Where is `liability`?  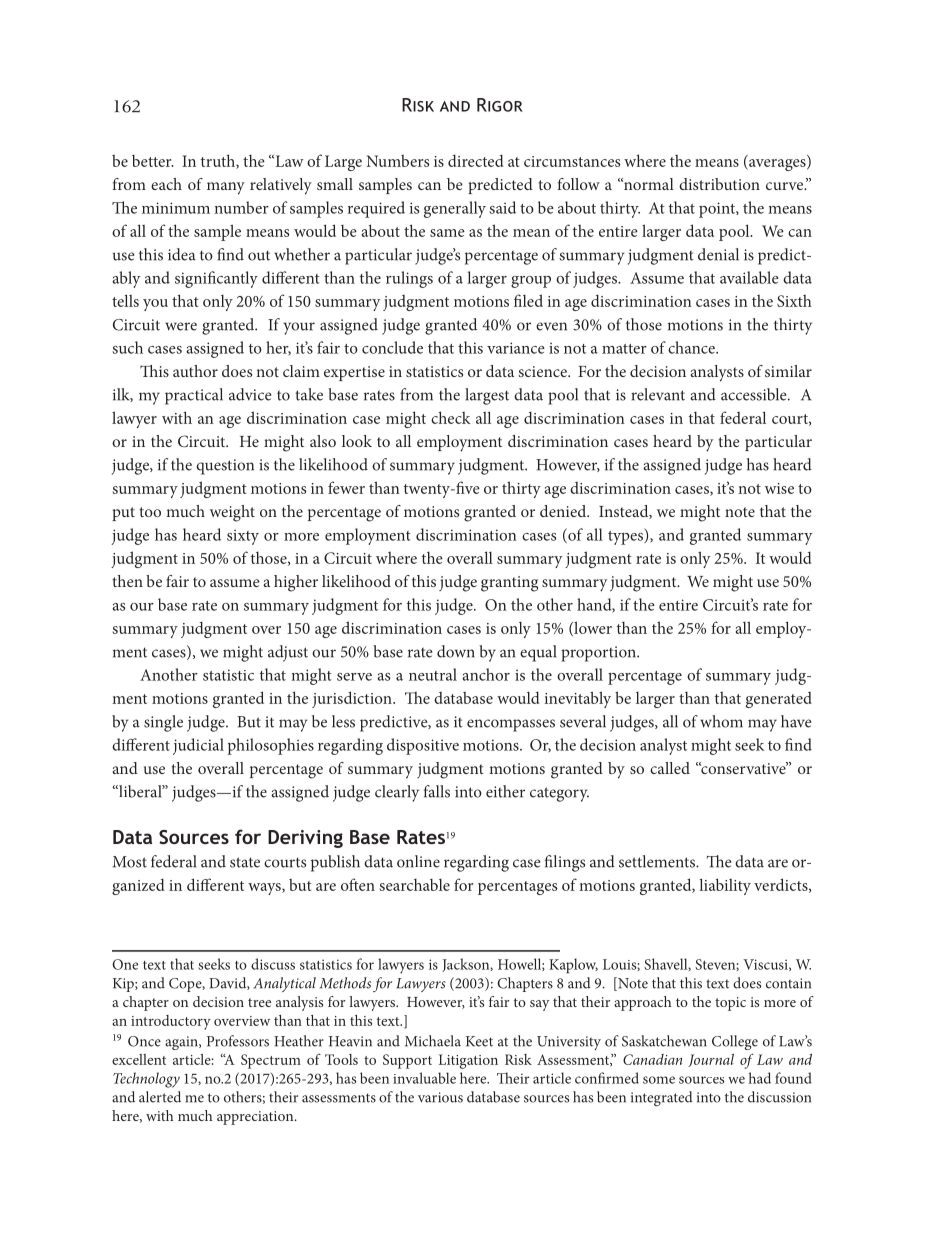 liability is located at coordinates (725, 886).
